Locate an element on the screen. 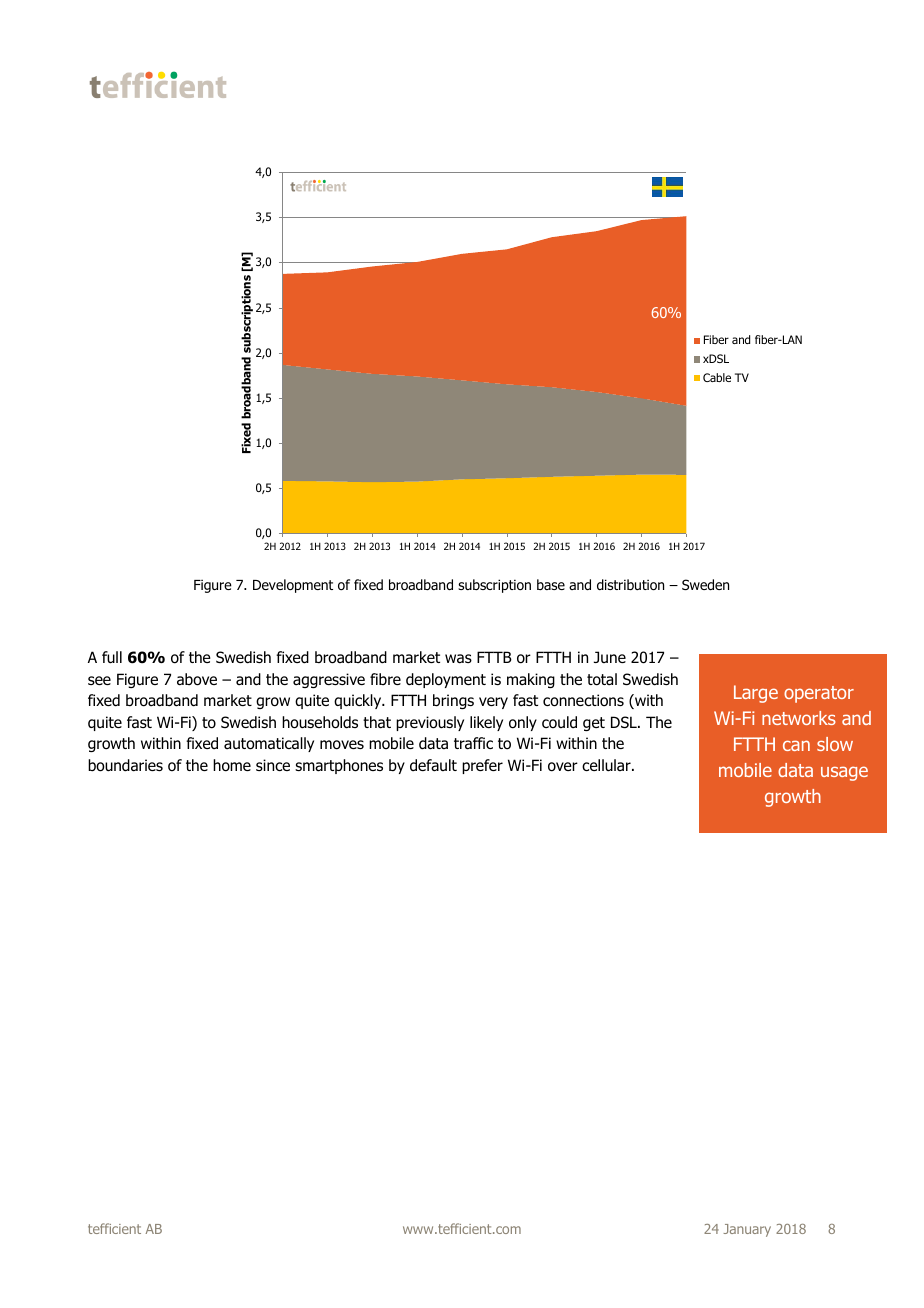 The height and width of the screenshot is (1308, 924). January is located at coordinates (747, 1230).
